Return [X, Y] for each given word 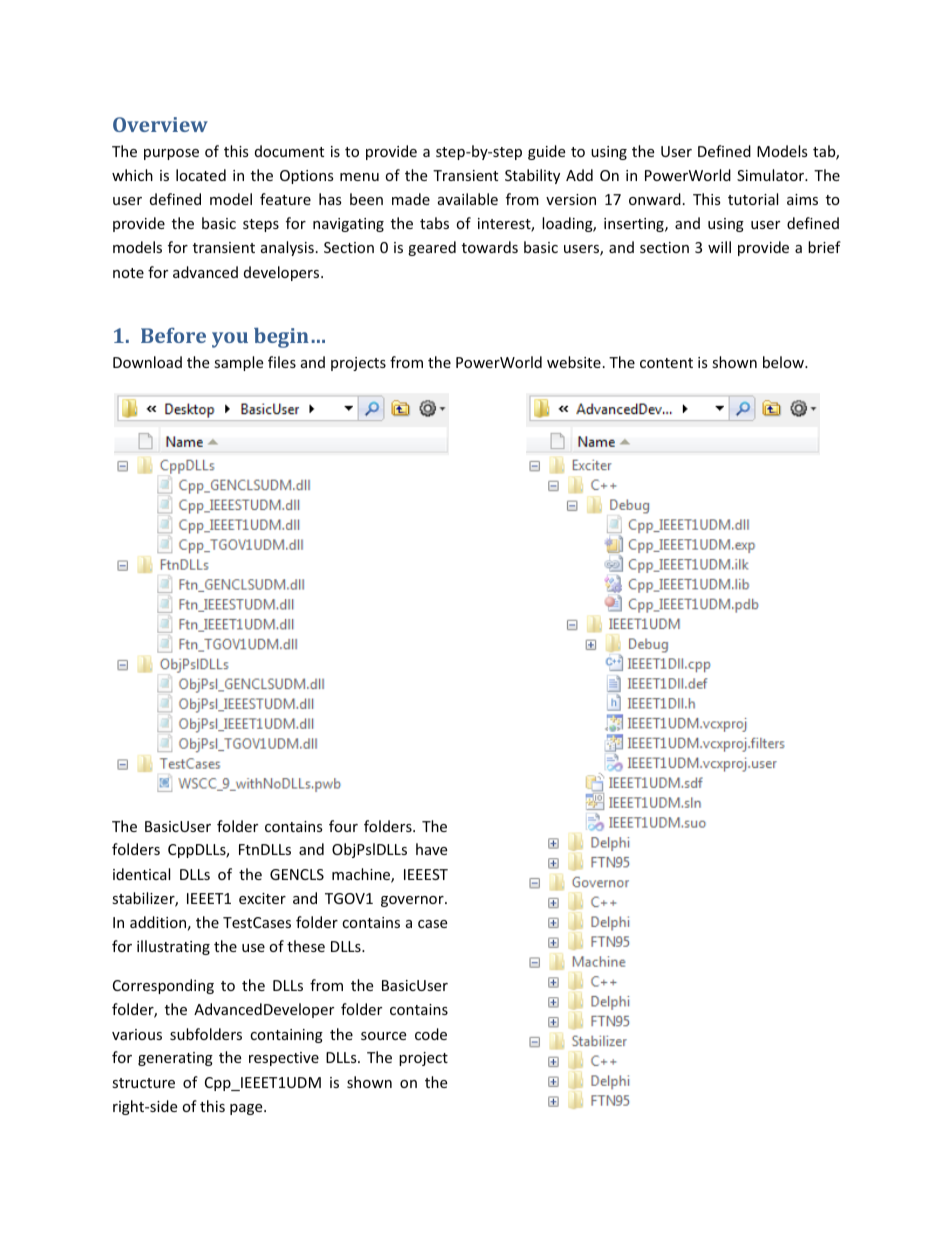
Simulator [772, 175]
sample [238, 363]
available [468, 199]
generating [175, 1059]
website [574, 362]
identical [141, 874]
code [431, 1034]
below [784, 362]
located [201, 175]
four [343, 826]
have [431, 849]
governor [413, 901]
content [666, 363]
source [383, 1036]
